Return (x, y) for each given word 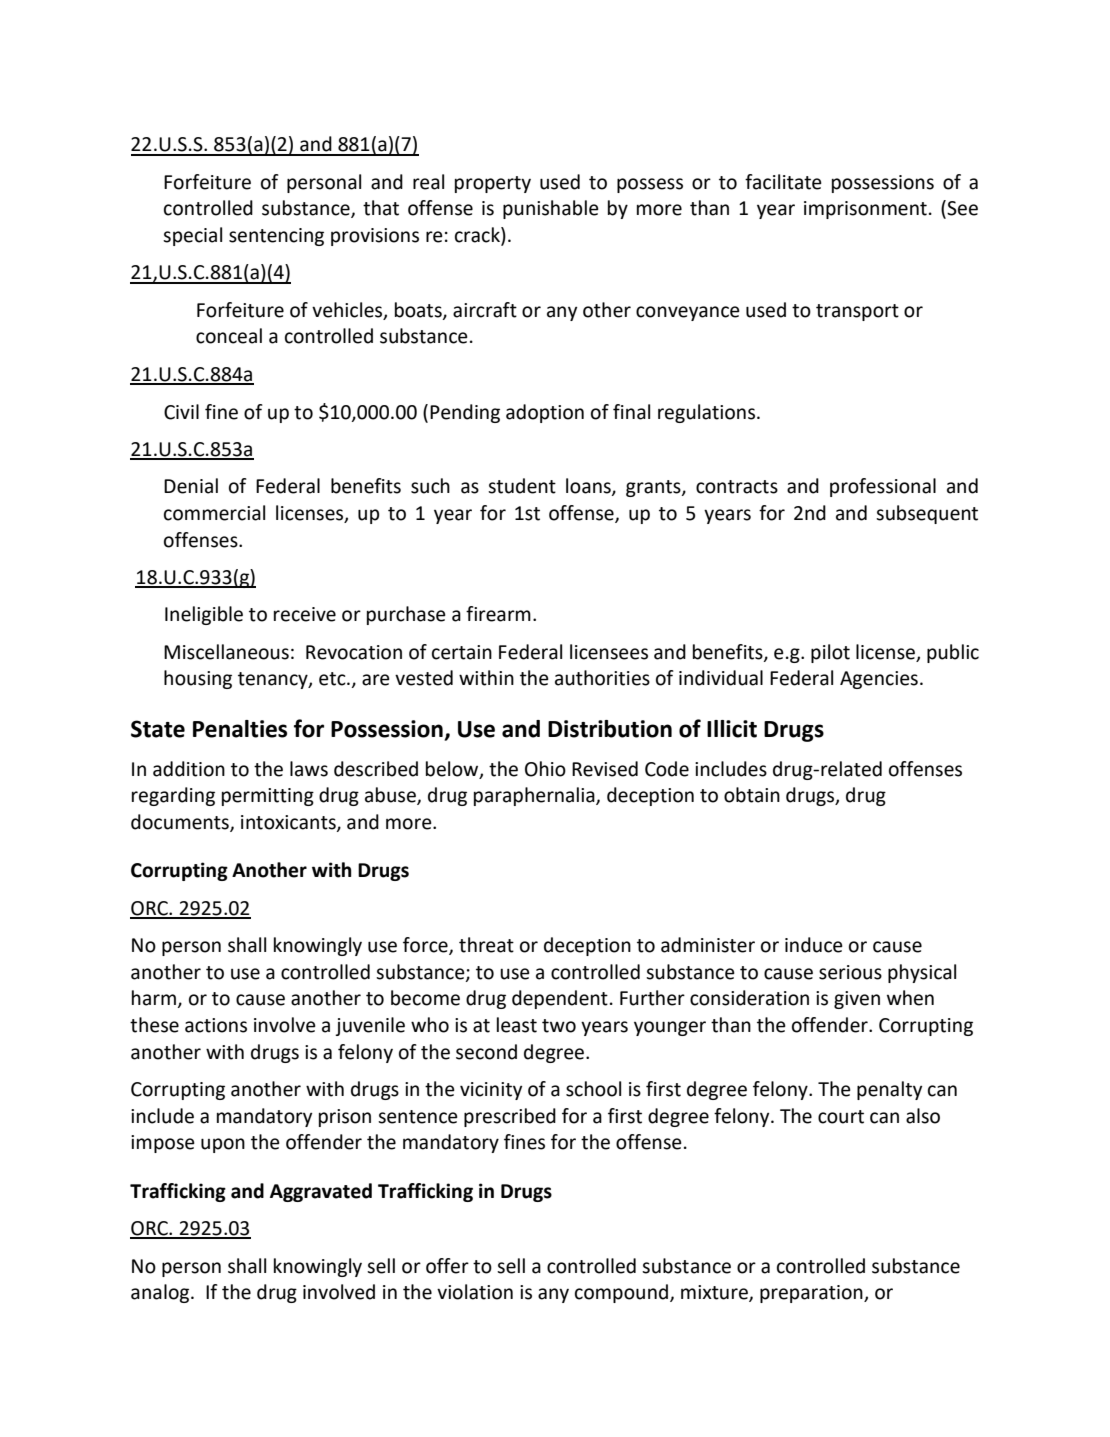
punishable (551, 209)
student (522, 486)
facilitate (783, 182)
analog (161, 1293)
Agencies (879, 680)
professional (883, 487)
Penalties (240, 729)
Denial (191, 486)
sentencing (276, 237)
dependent (560, 999)
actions (216, 1025)
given (857, 1000)
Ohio (545, 769)
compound (621, 1293)
